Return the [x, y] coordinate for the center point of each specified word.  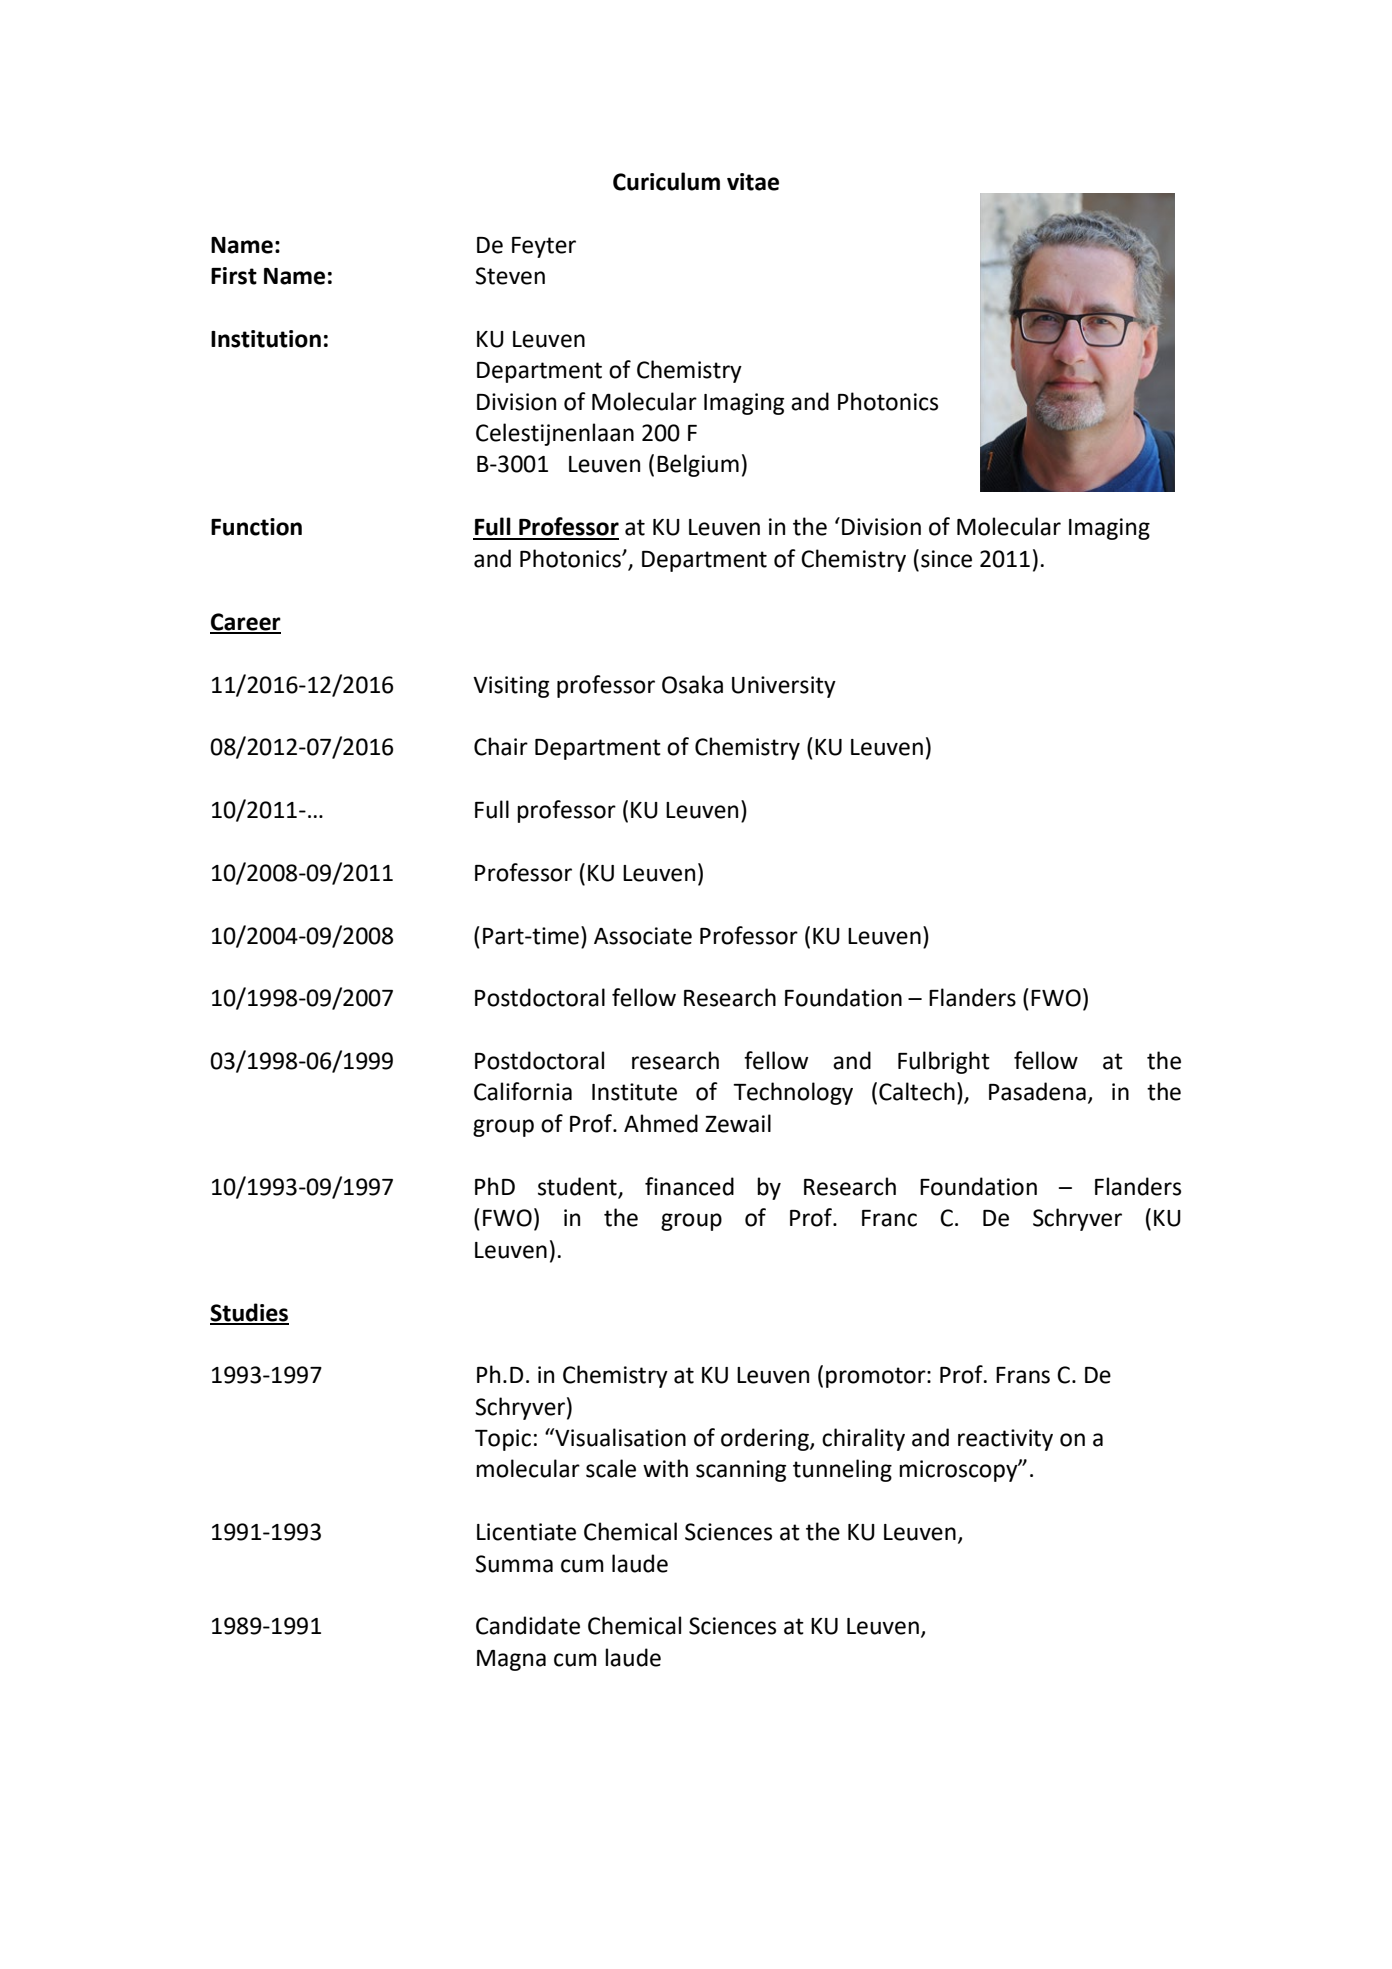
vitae [753, 182]
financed [689, 1186]
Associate [643, 936]
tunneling [842, 1470]
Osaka [692, 684]
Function [256, 527]
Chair [501, 746]
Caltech [917, 1091]
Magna [511, 1660]
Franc [889, 1218]
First [234, 276]
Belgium [698, 465]
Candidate [528, 1625]
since [946, 559]
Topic [503, 1440]
